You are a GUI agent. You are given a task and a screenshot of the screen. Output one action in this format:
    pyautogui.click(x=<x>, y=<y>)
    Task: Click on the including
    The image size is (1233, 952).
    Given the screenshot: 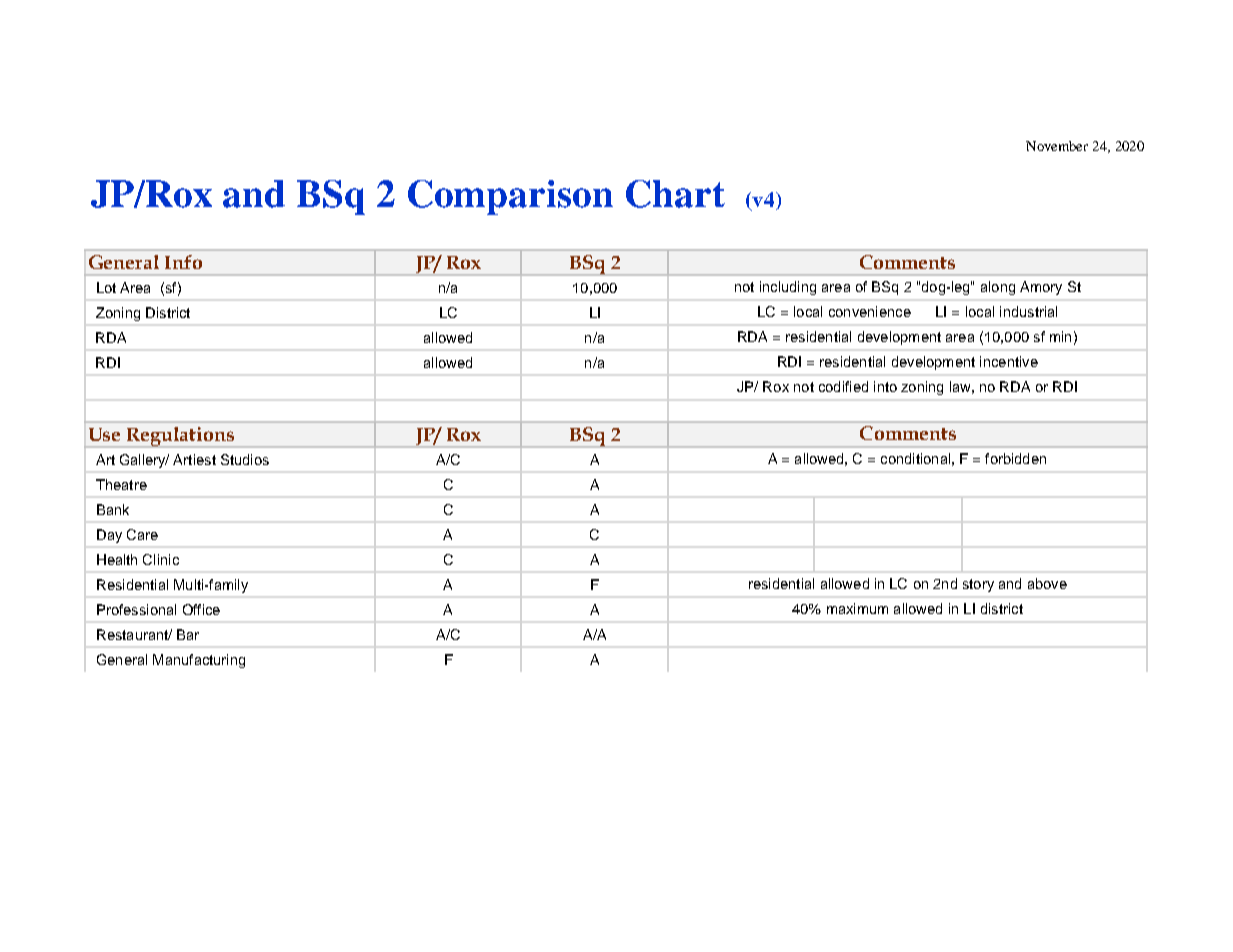 What is the action you would take?
    pyautogui.click(x=788, y=288)
